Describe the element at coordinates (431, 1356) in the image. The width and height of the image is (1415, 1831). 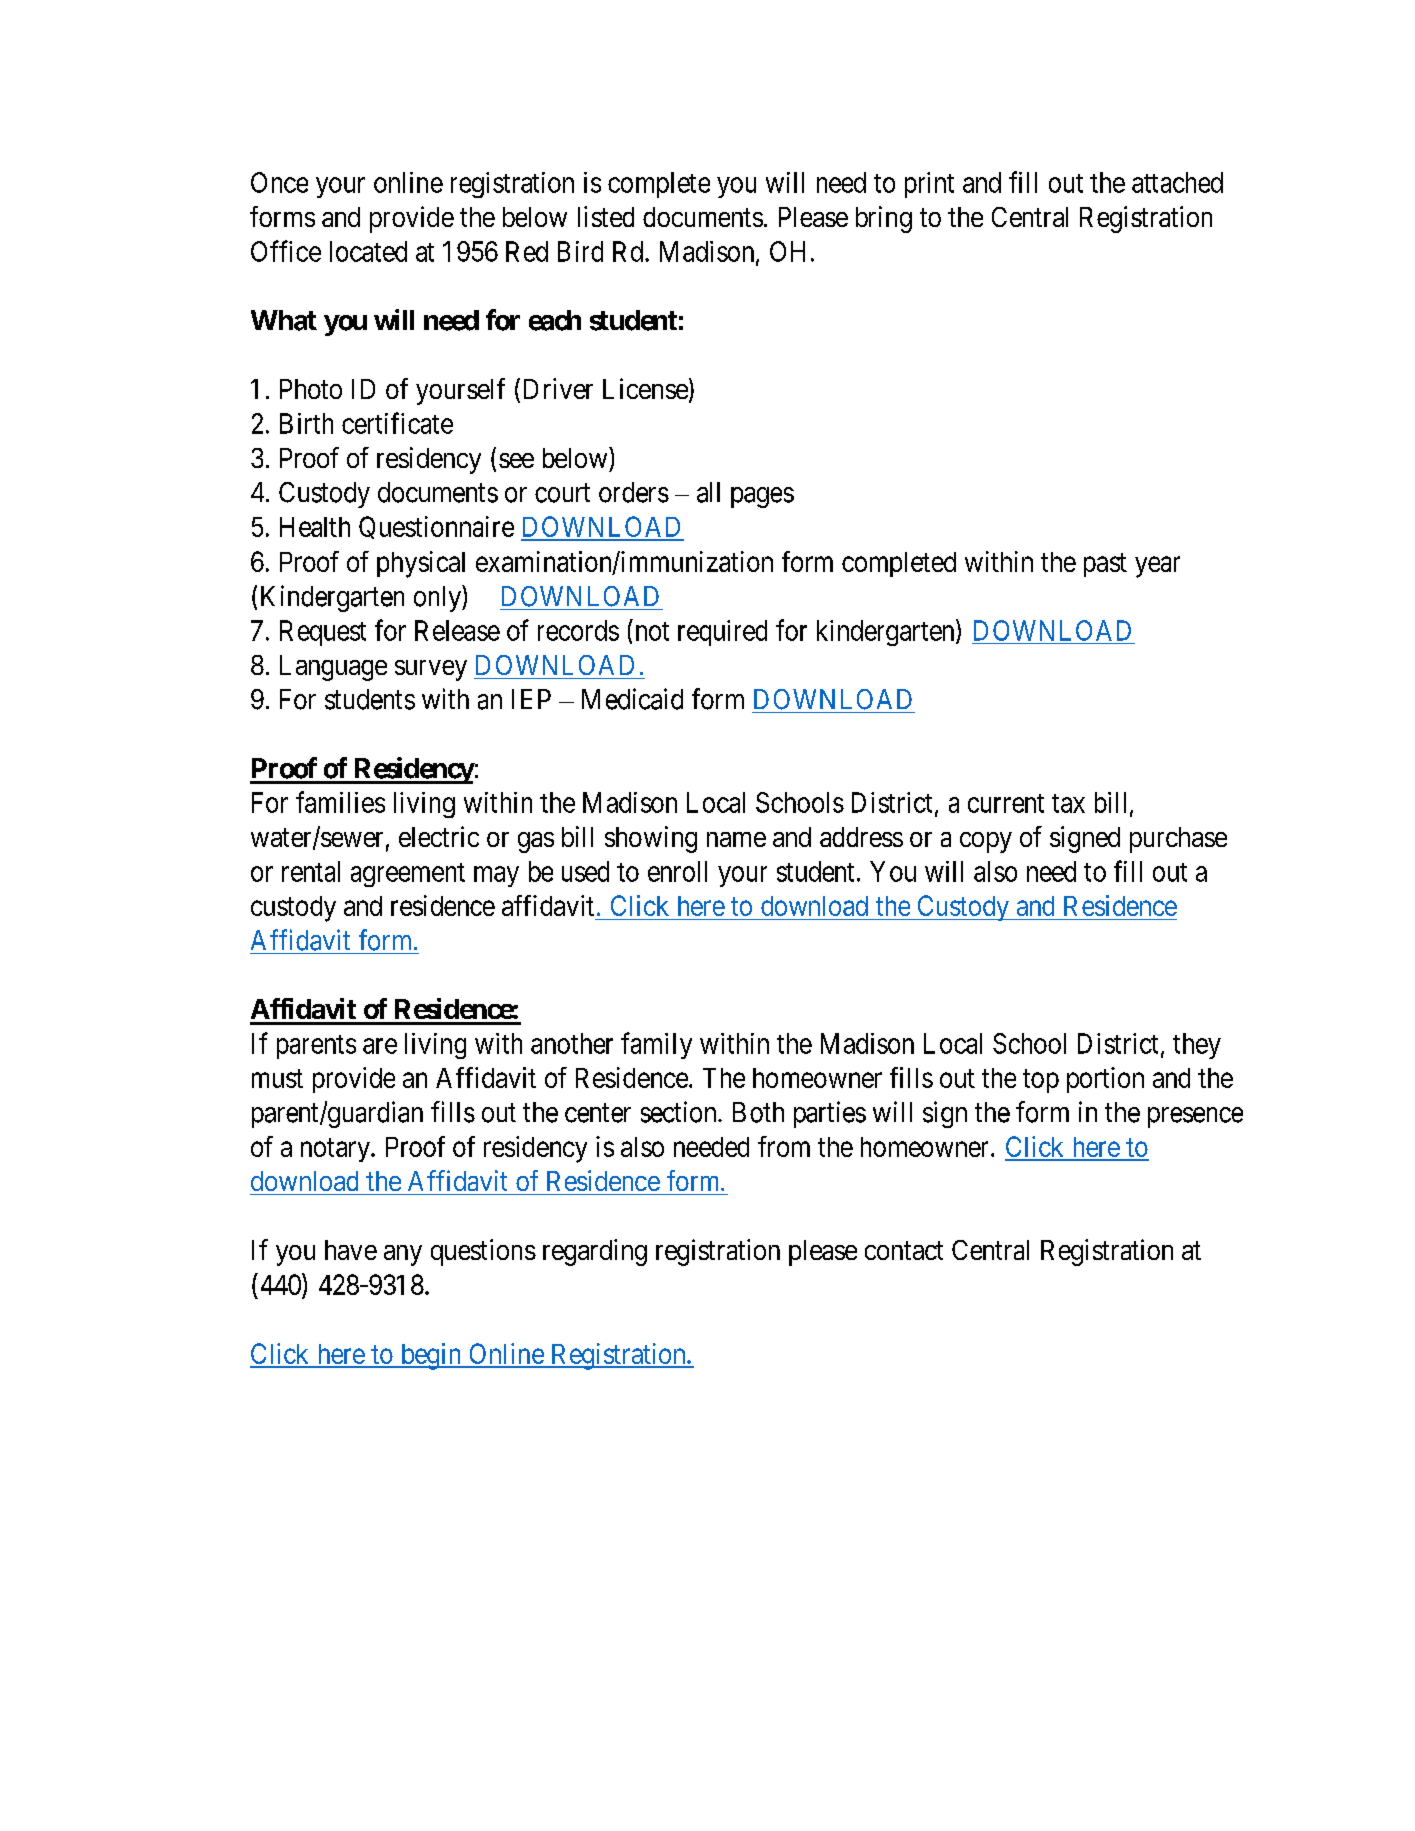
I see `begin` at that location.
